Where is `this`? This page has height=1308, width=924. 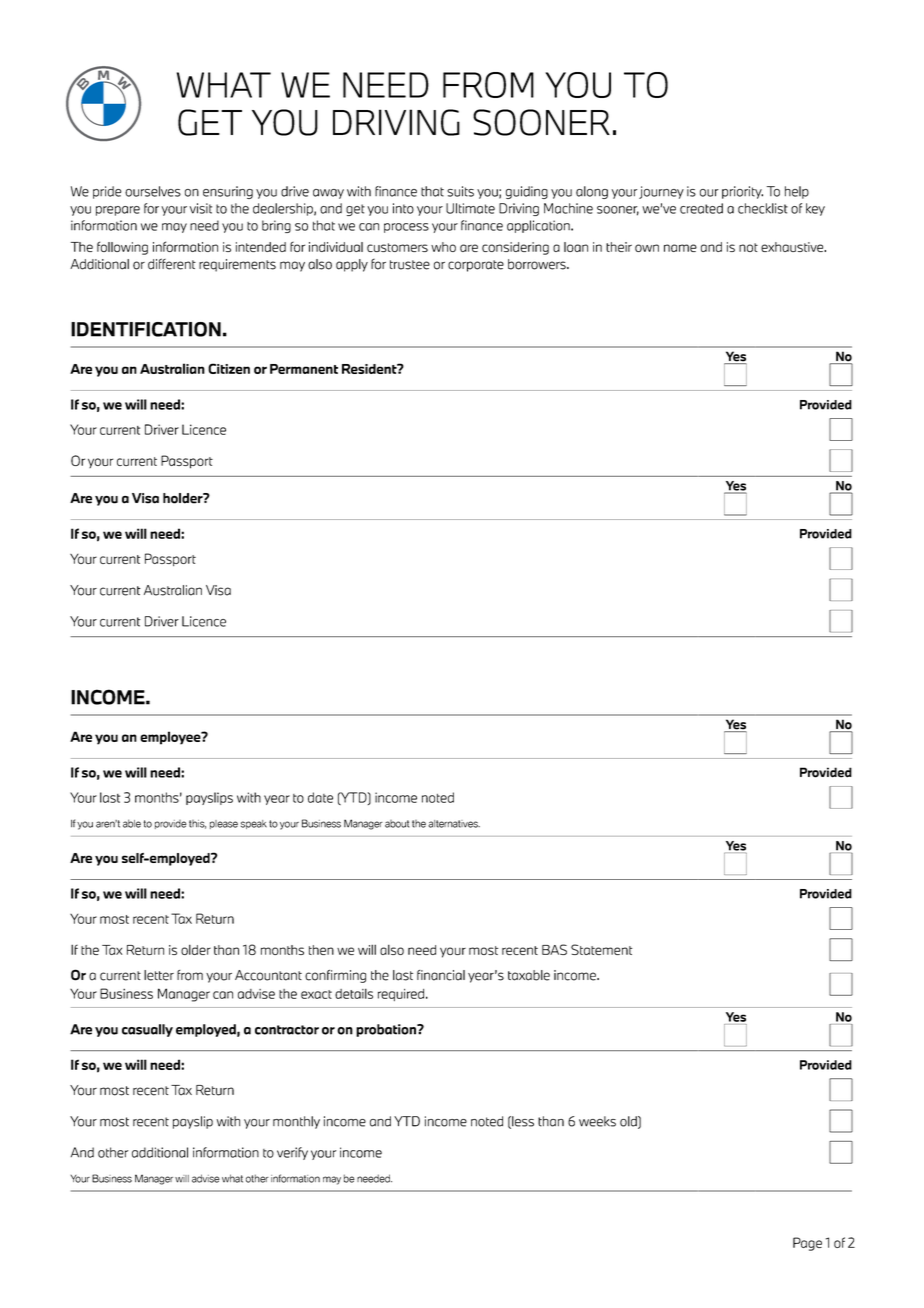 this is located at coordinates (197, 824).
